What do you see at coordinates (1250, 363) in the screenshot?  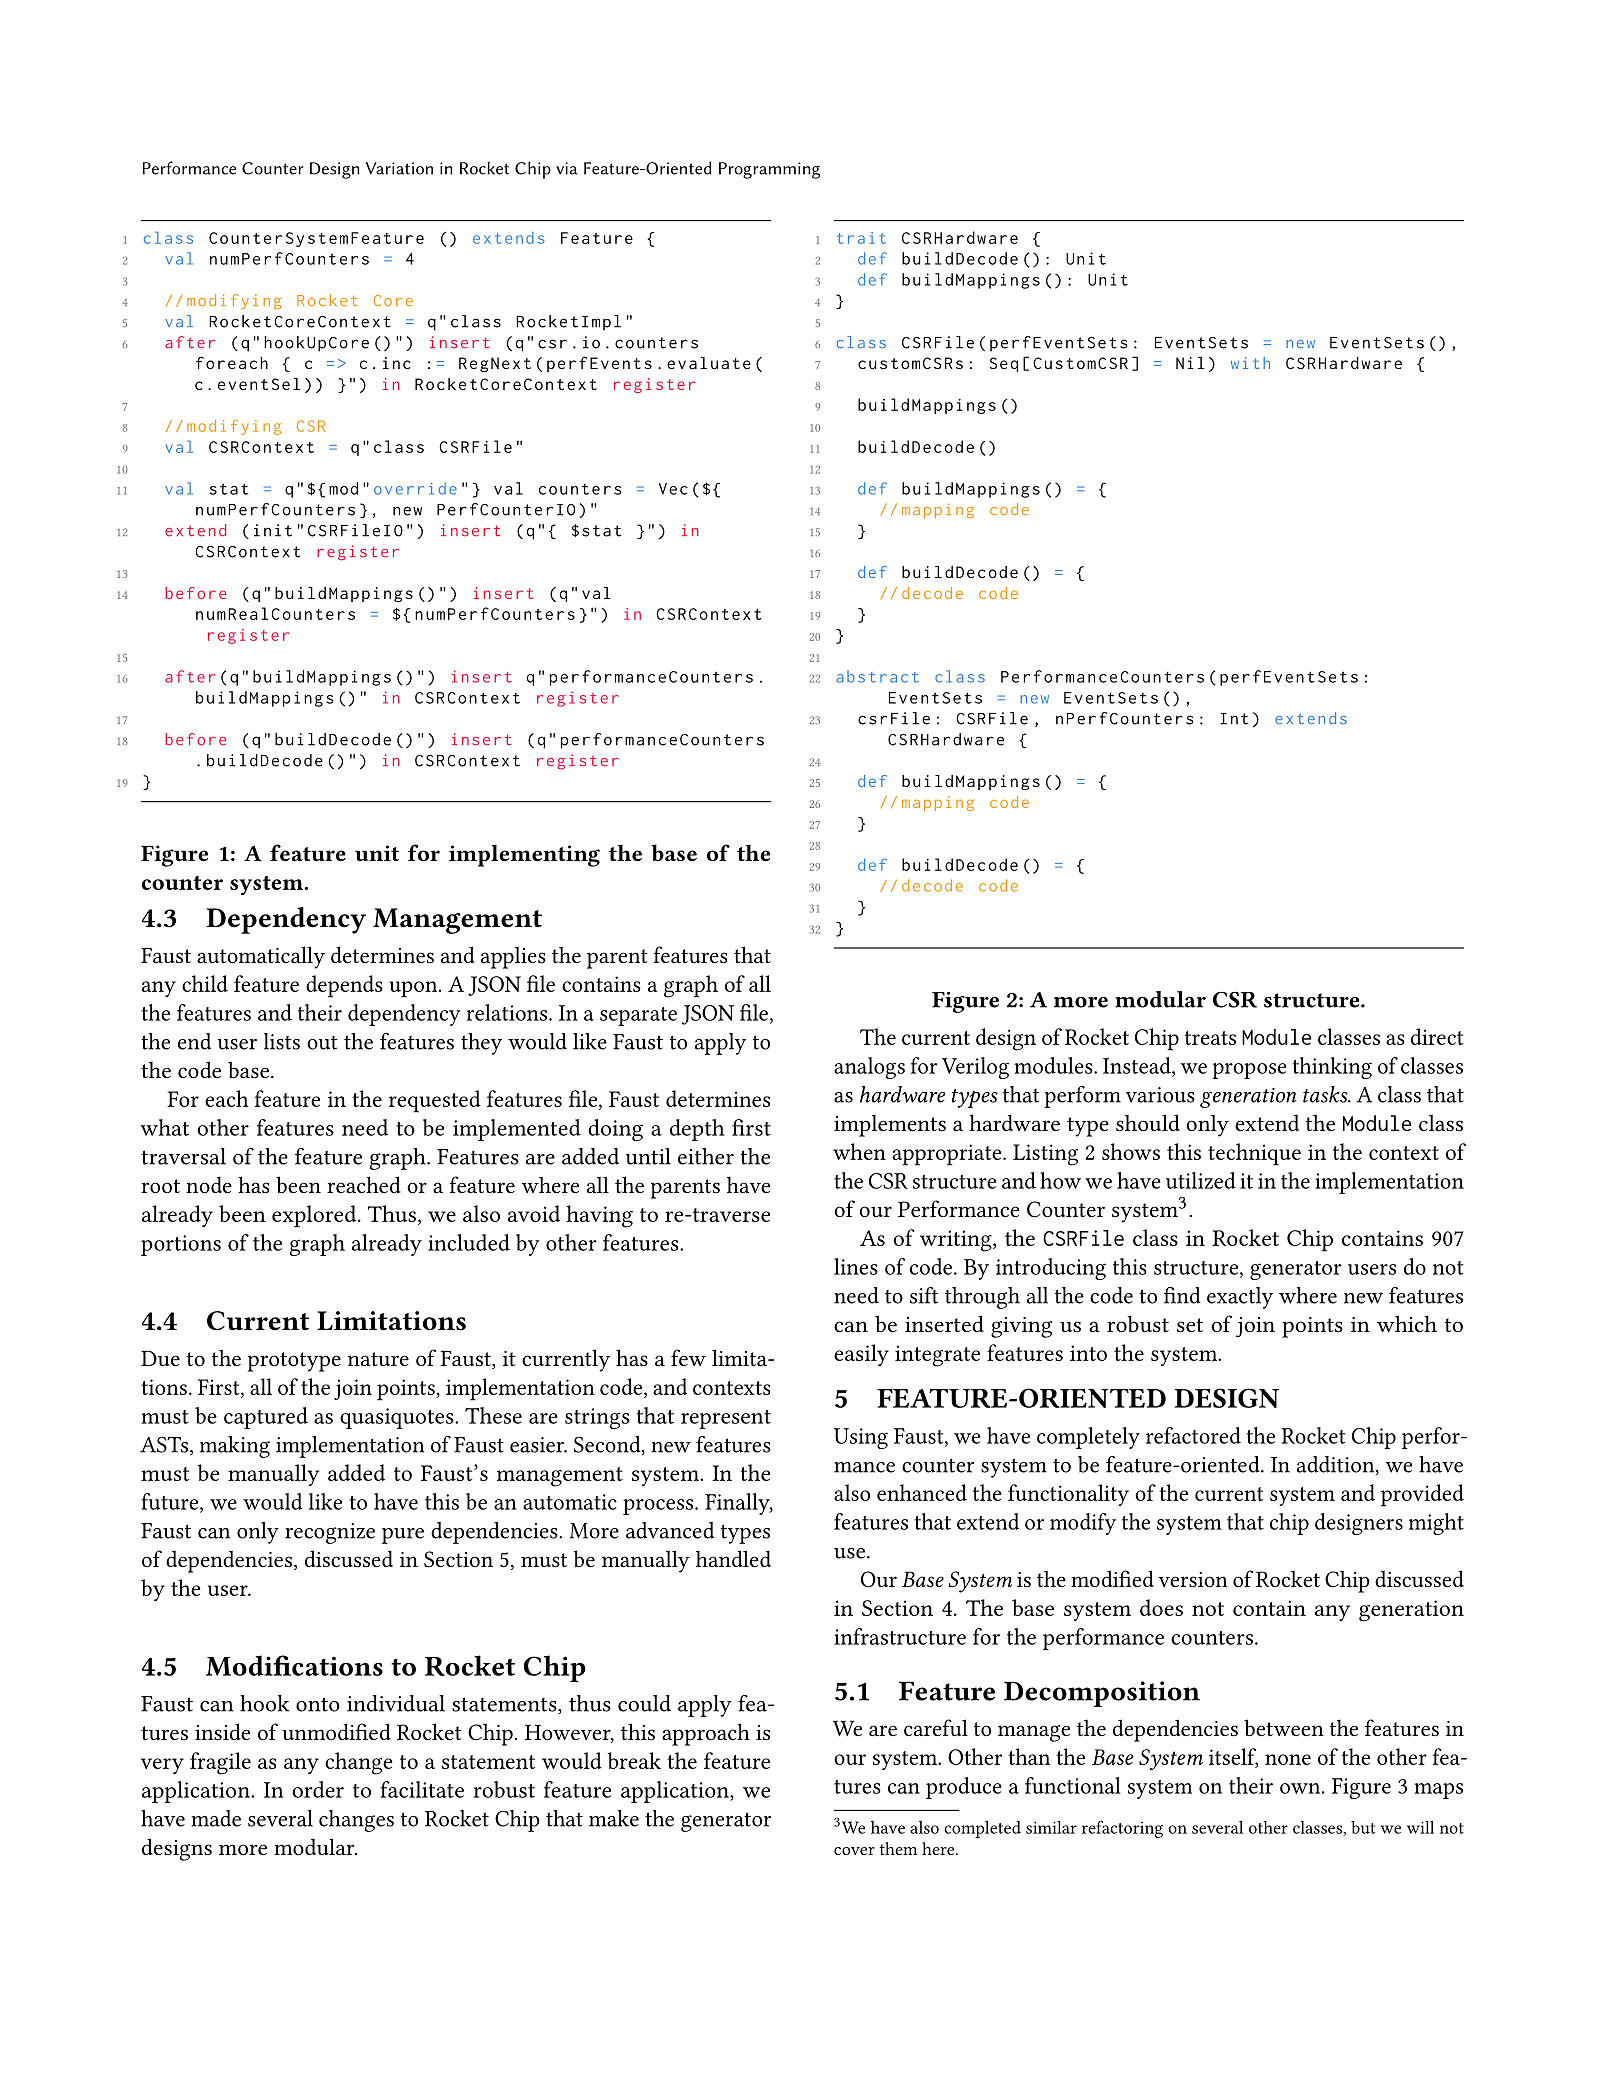 I see `with` at bounding box center [1250, 363].
